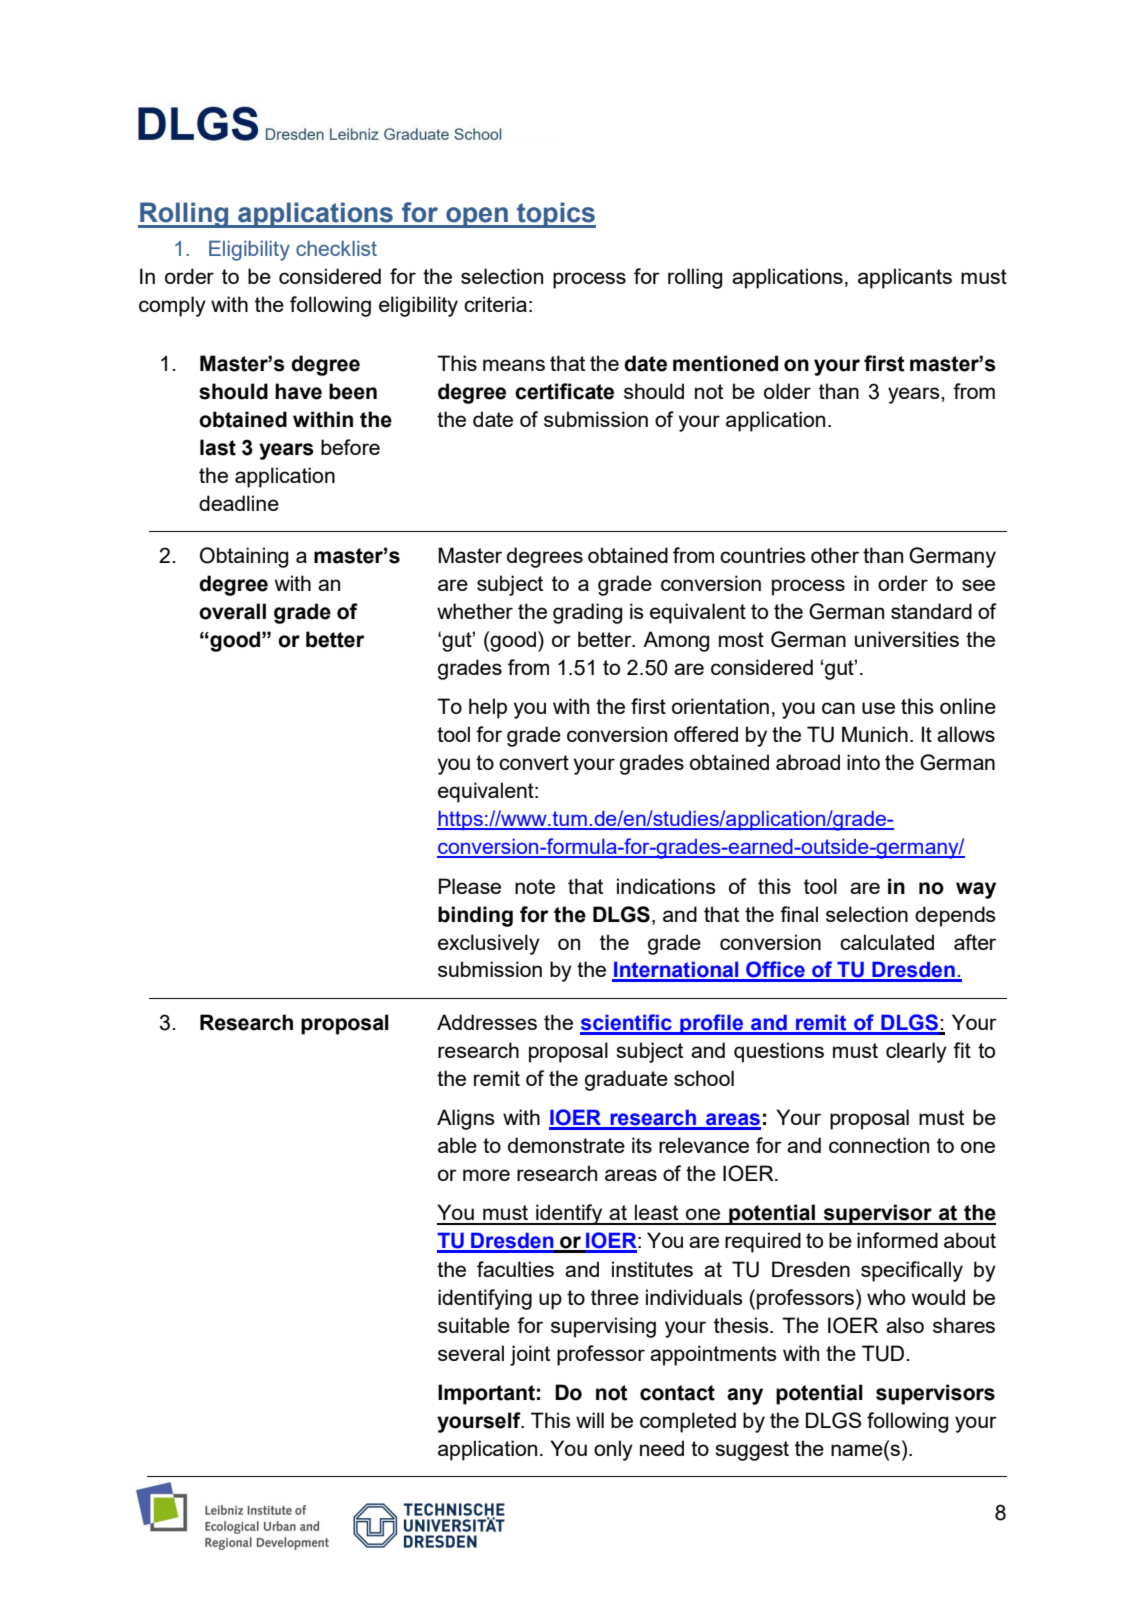 Image resolution: width=1145 pixels, height=1619 pixels. I want to click on other, so click(835, 555).
